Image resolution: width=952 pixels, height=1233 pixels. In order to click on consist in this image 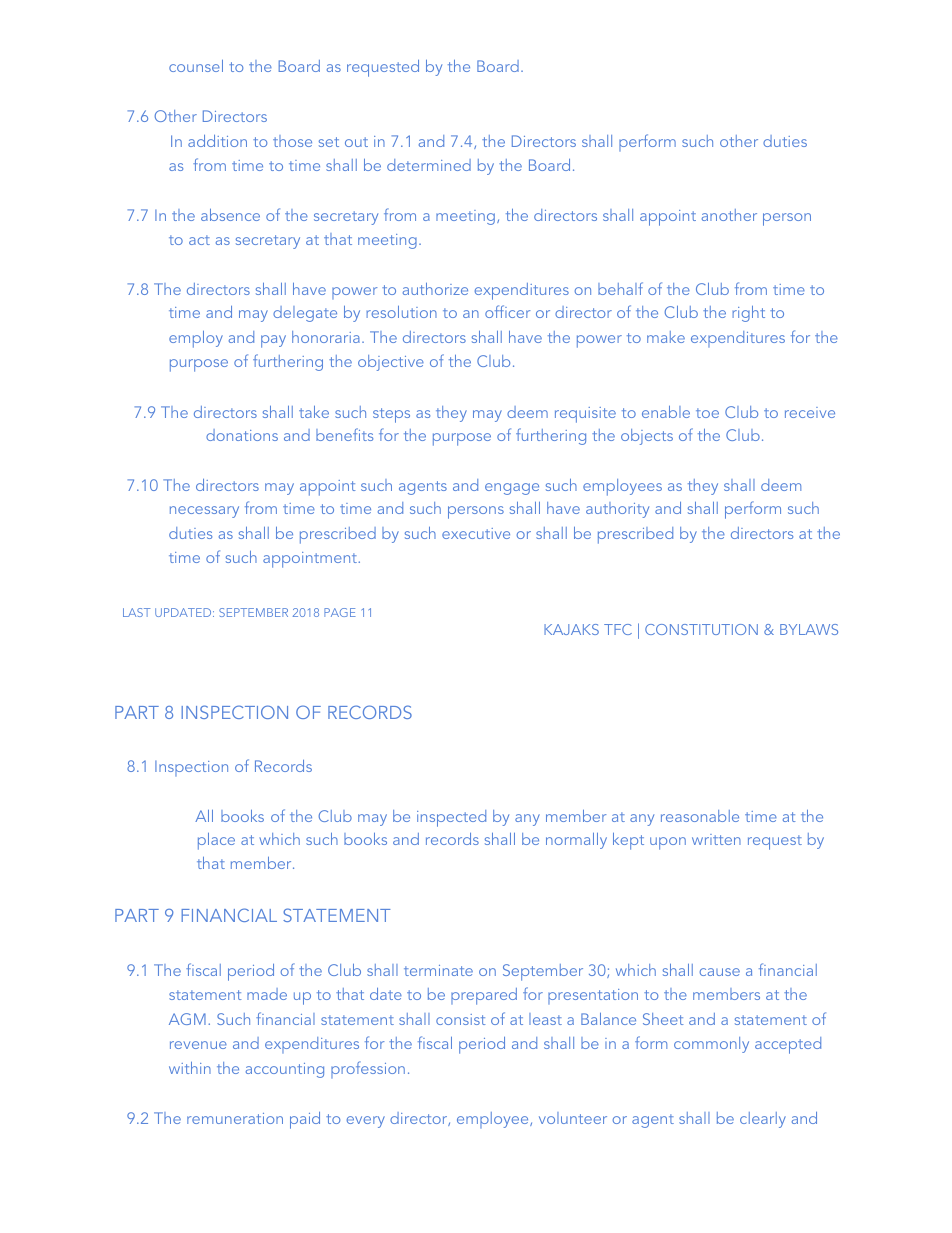, I will do `click(460, 1019)`.
